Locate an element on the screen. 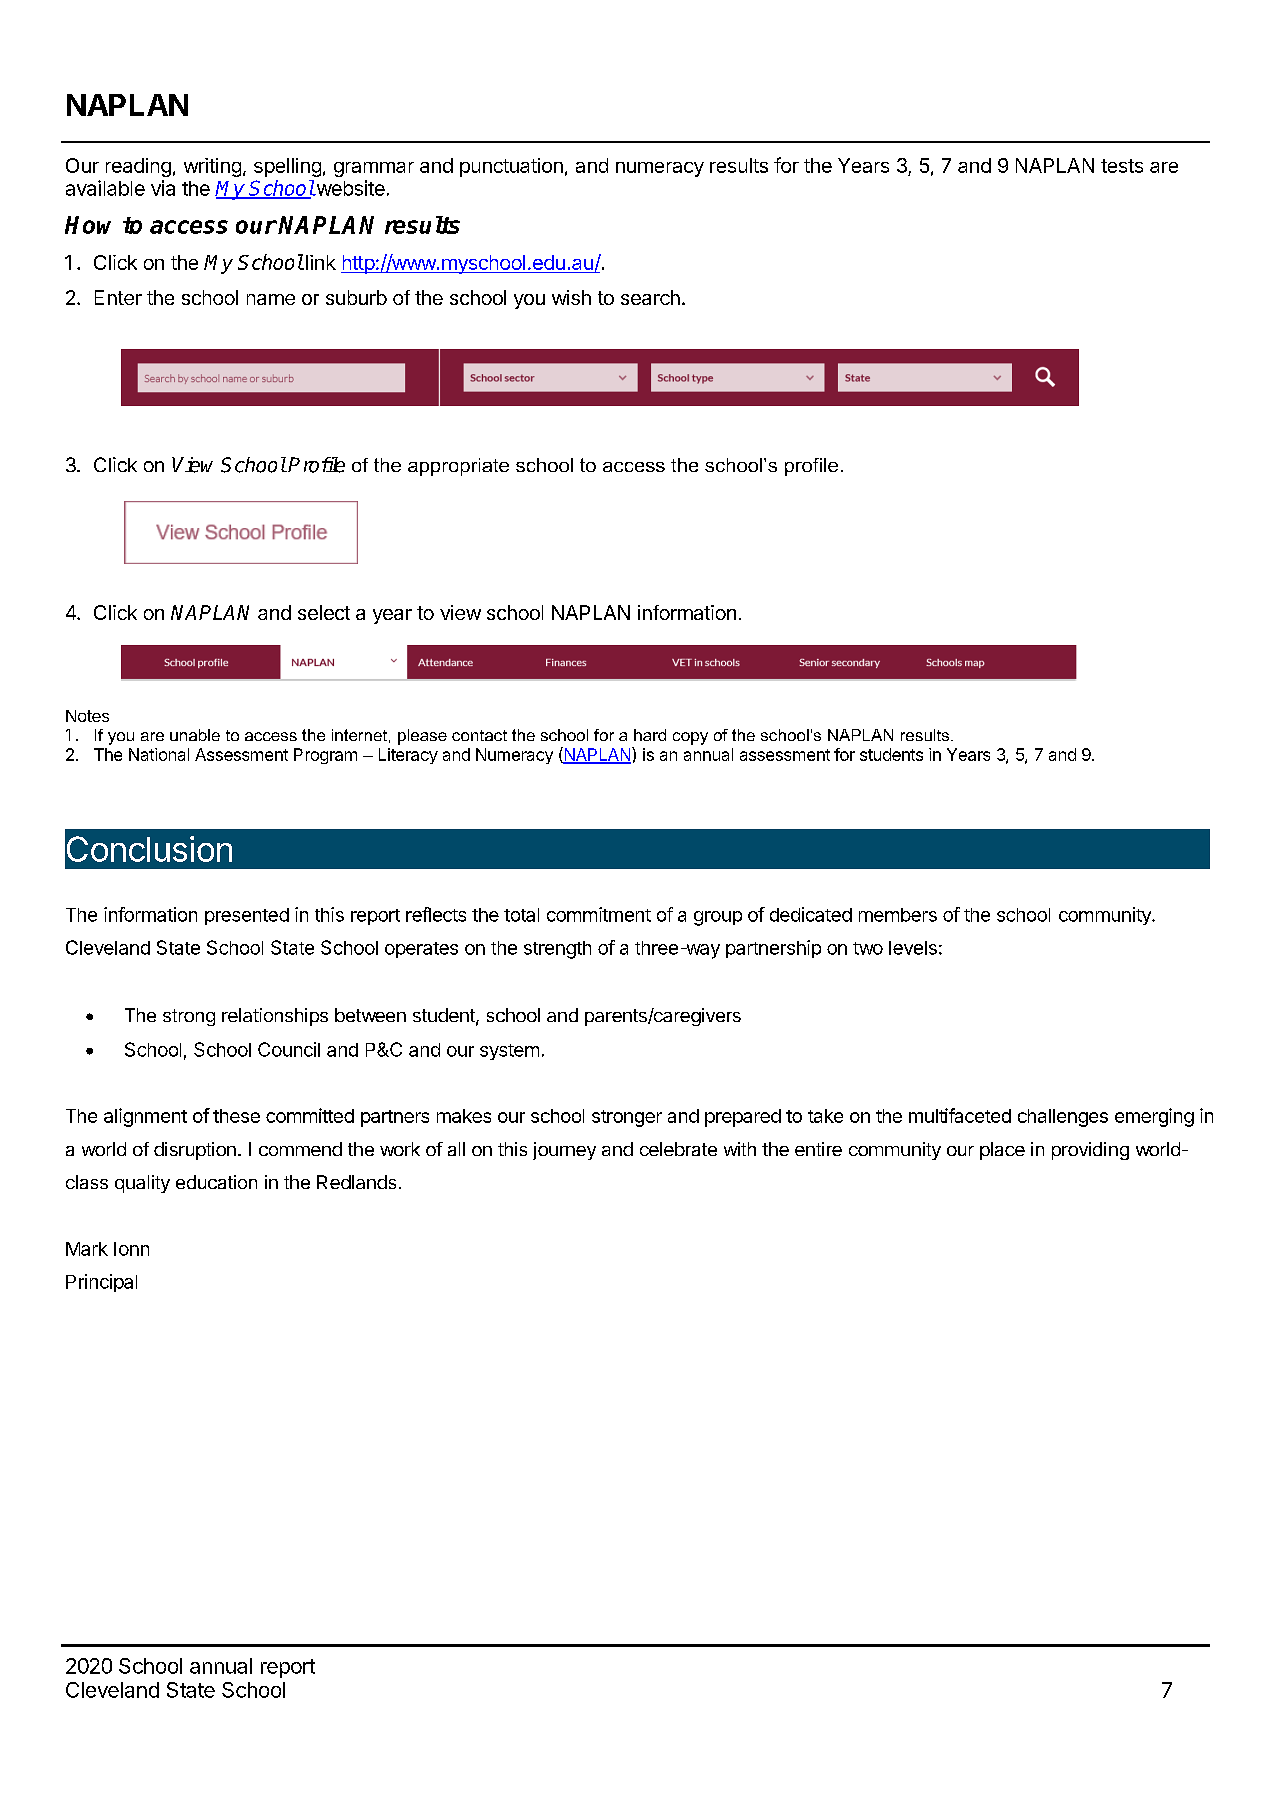  punctuation is located at coordinates (511, 167).
